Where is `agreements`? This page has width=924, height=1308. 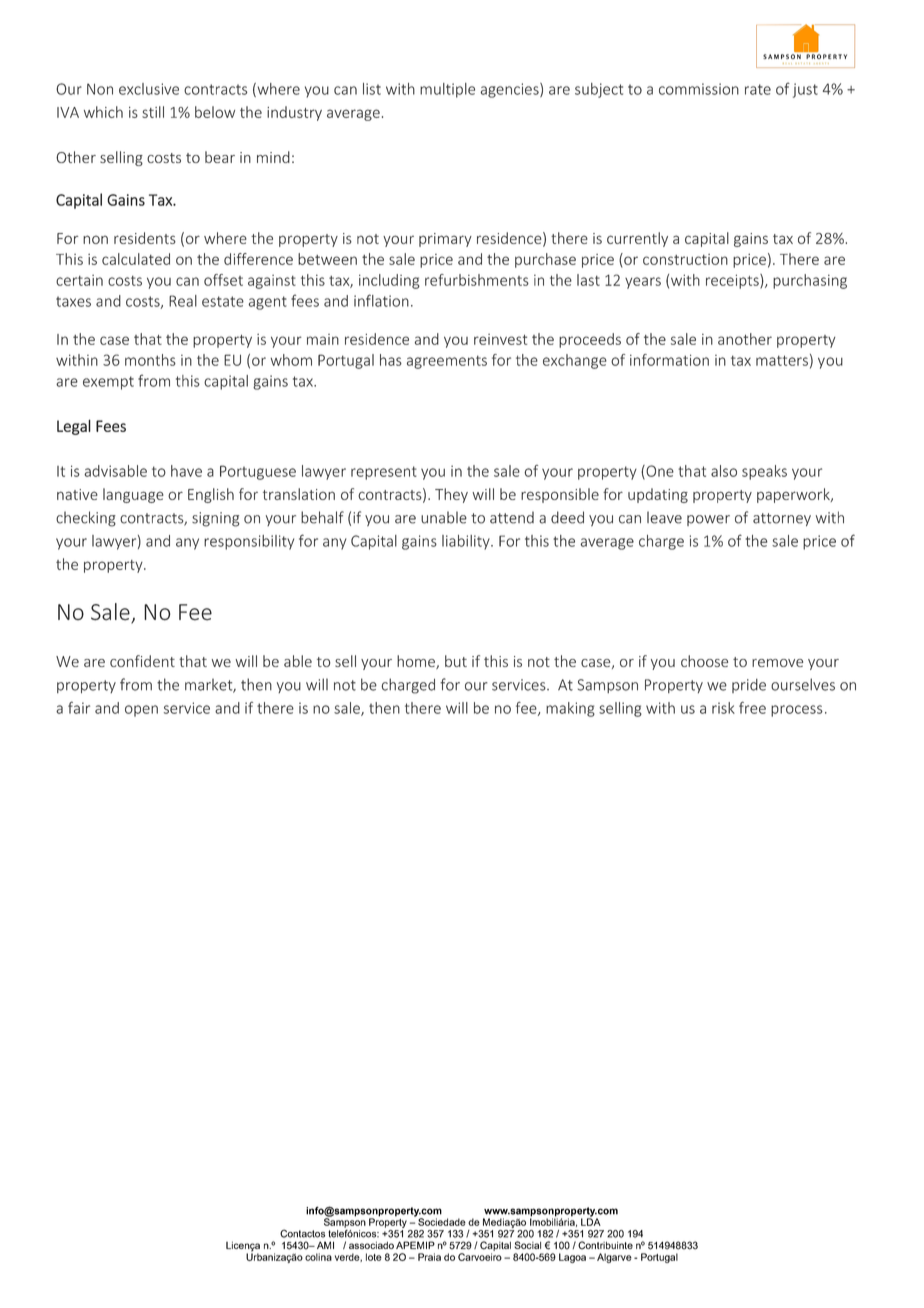 agreements is located at coordinates (447, 362).
